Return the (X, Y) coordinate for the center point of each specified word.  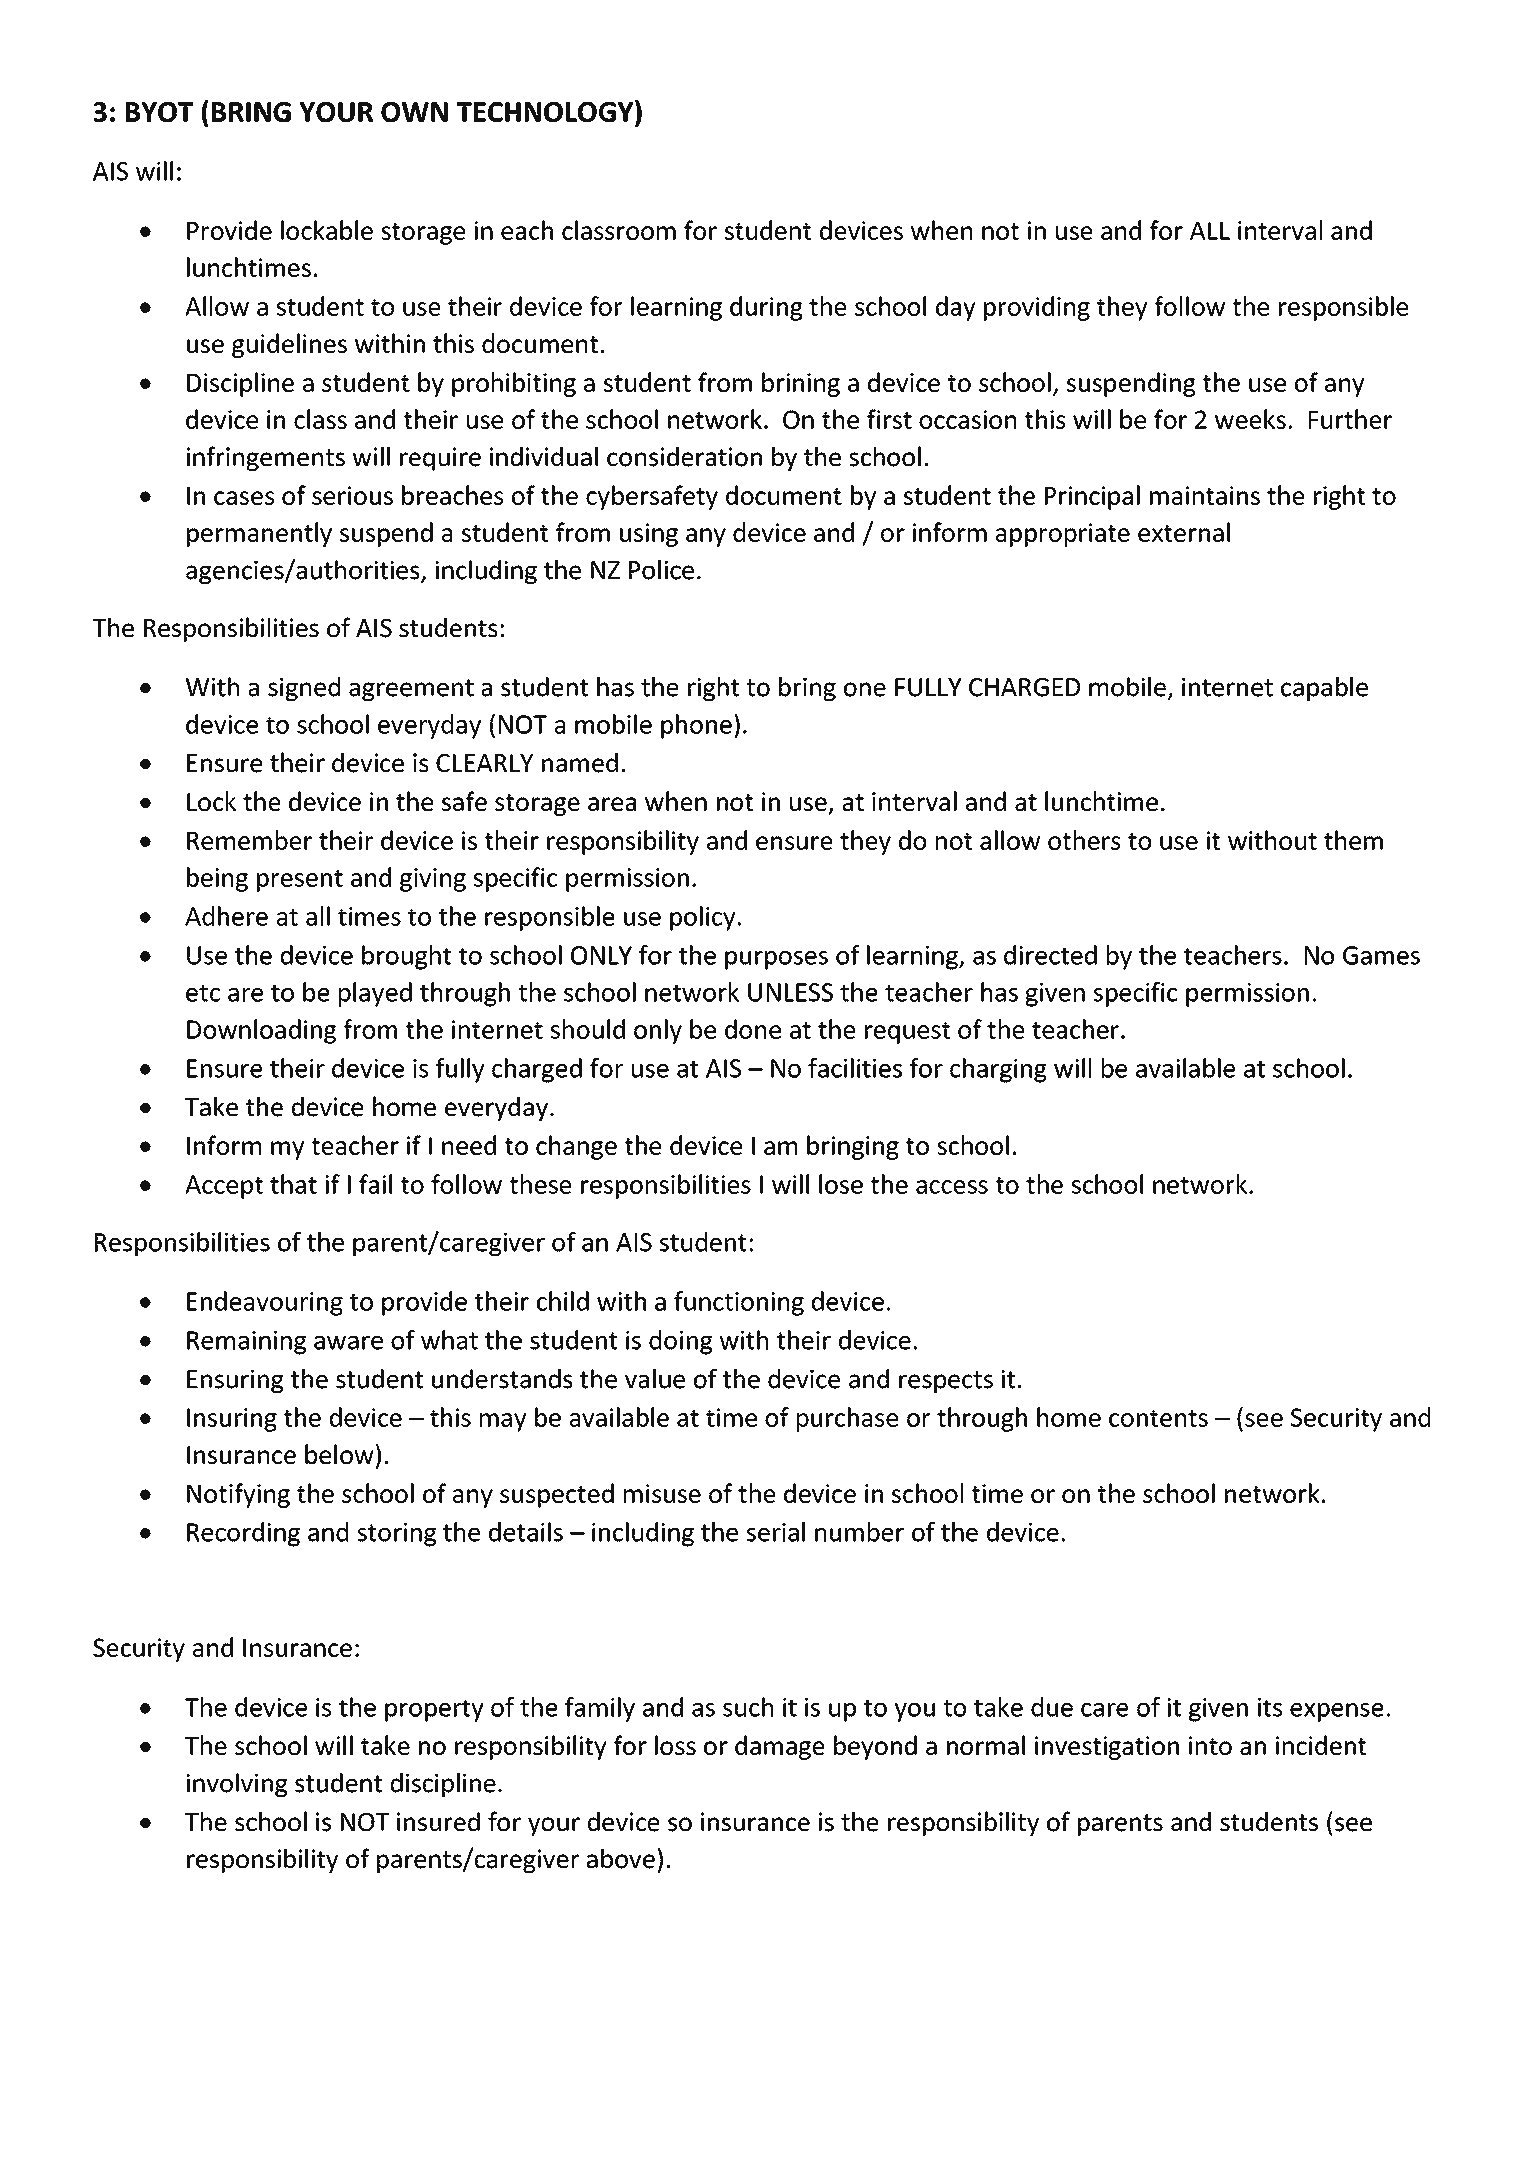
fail (375, 1184)
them (1353, 840)
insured (438, 1822)
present (300, 881)
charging (998, 1070)
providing (1037, 308)
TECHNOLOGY (546, 111)
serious (352, 495)
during (766, 308)
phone (696, 726)
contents (1158, 1418)
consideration (684, 457)
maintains (1205, 495)
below (339, 1454)
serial (776, 1532)
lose (841, 1184)
